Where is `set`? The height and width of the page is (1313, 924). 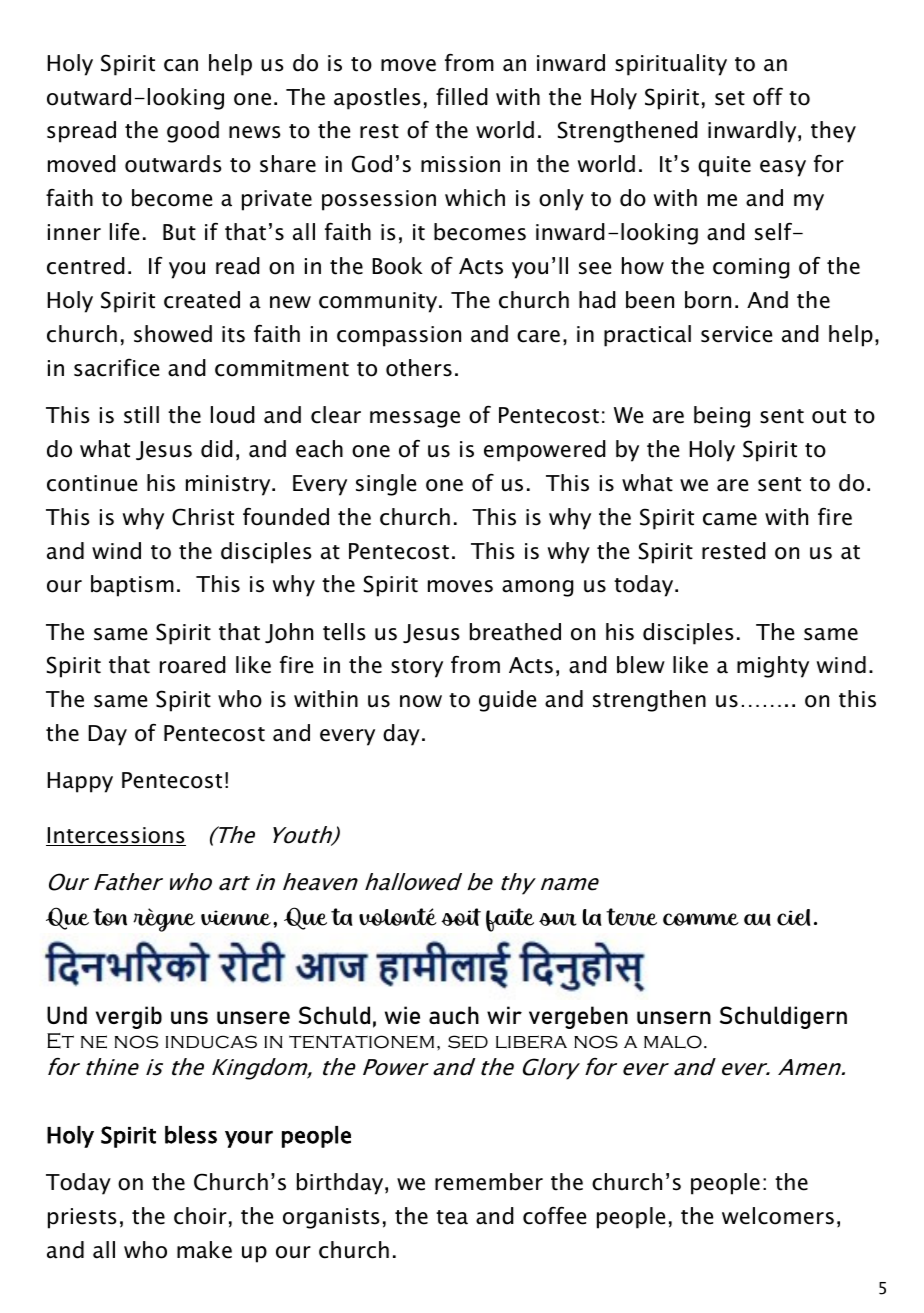
set is located at coordinates (730, 98).
